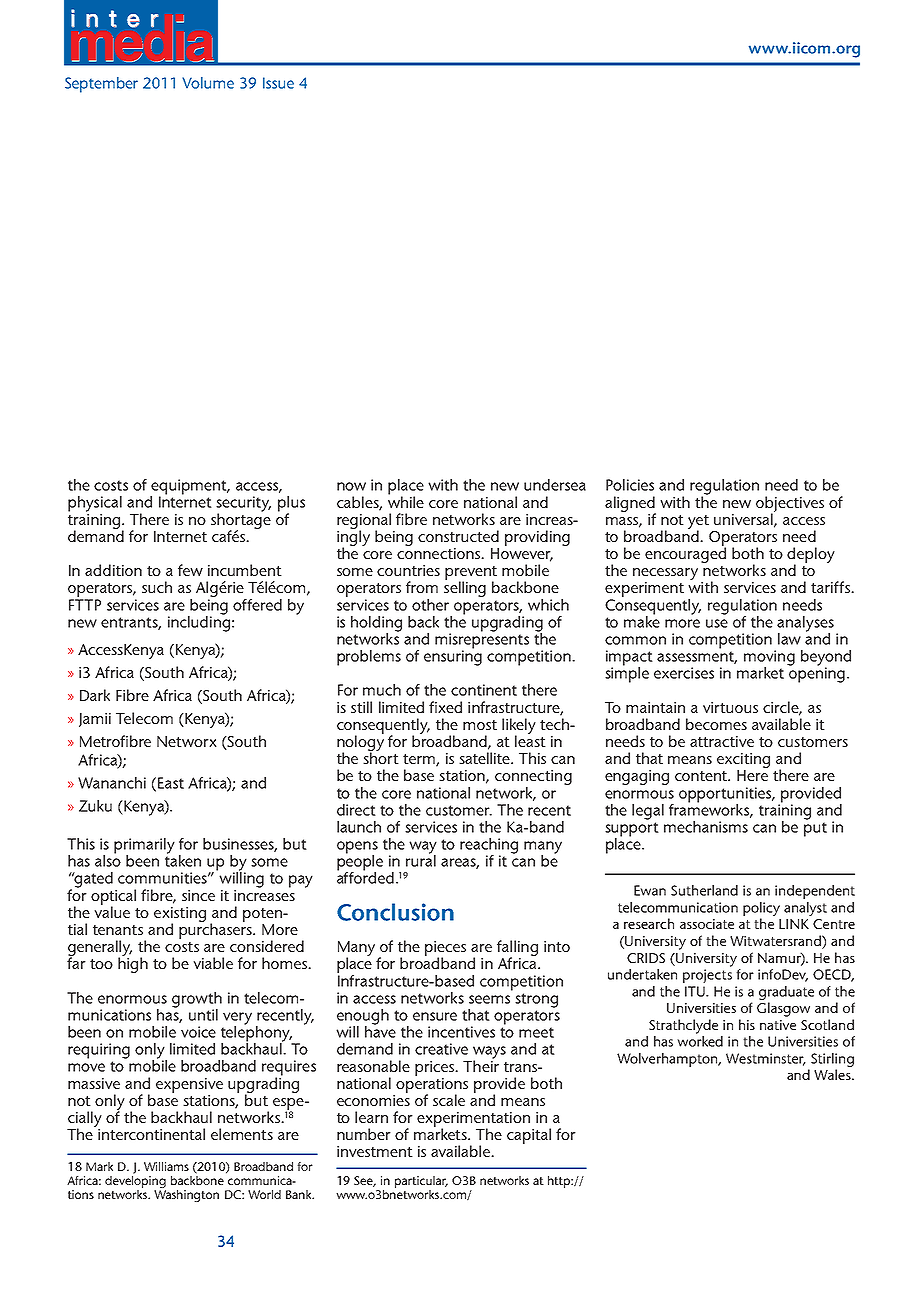 This image has width=924, height=1308. Describe the element at coordinates (766, 1059) in the image. I see `Westminster` at that location.
